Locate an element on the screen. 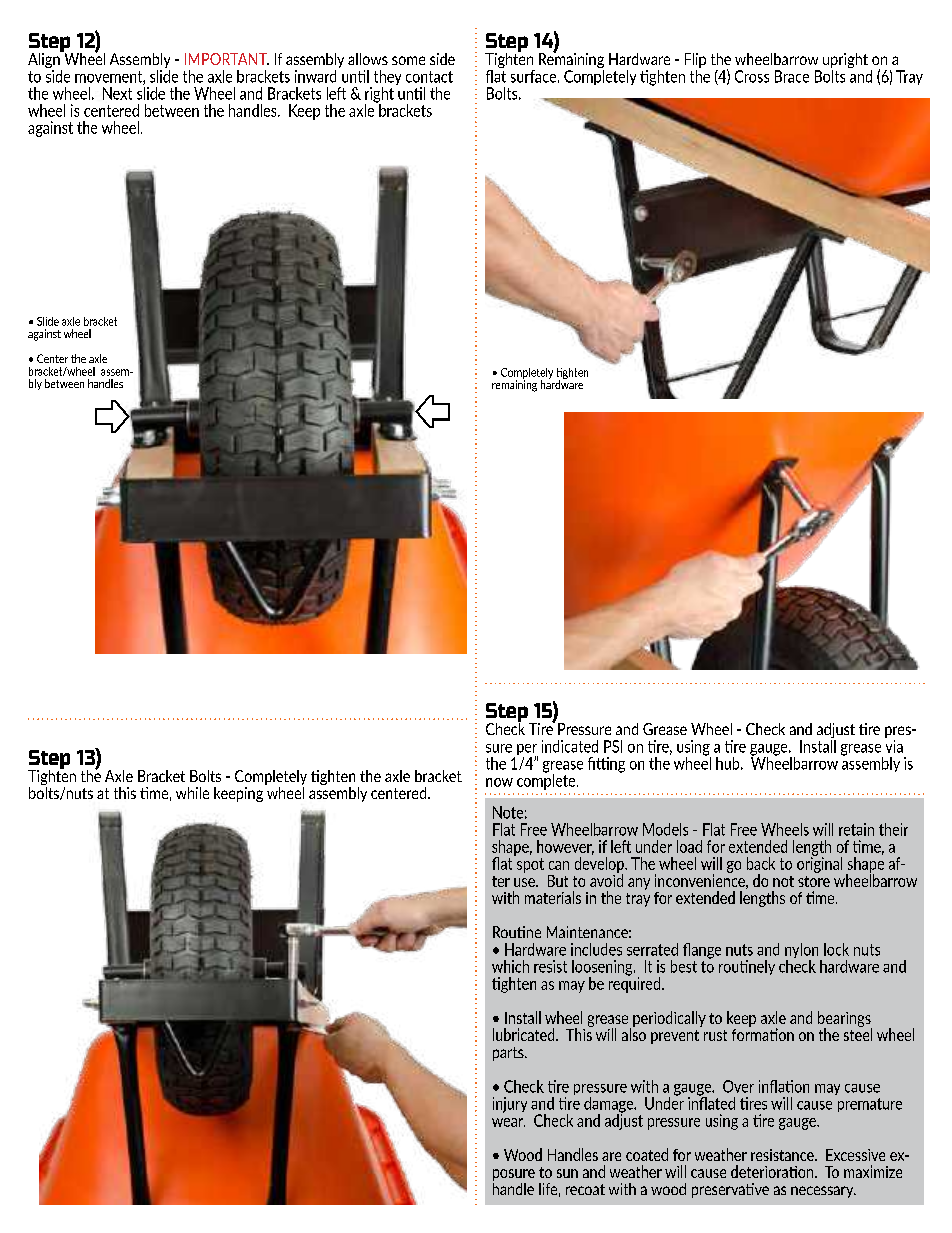 Image resolution: width=952 pixels, height=1233 pixels. while is located at coordinates (192, 793).
